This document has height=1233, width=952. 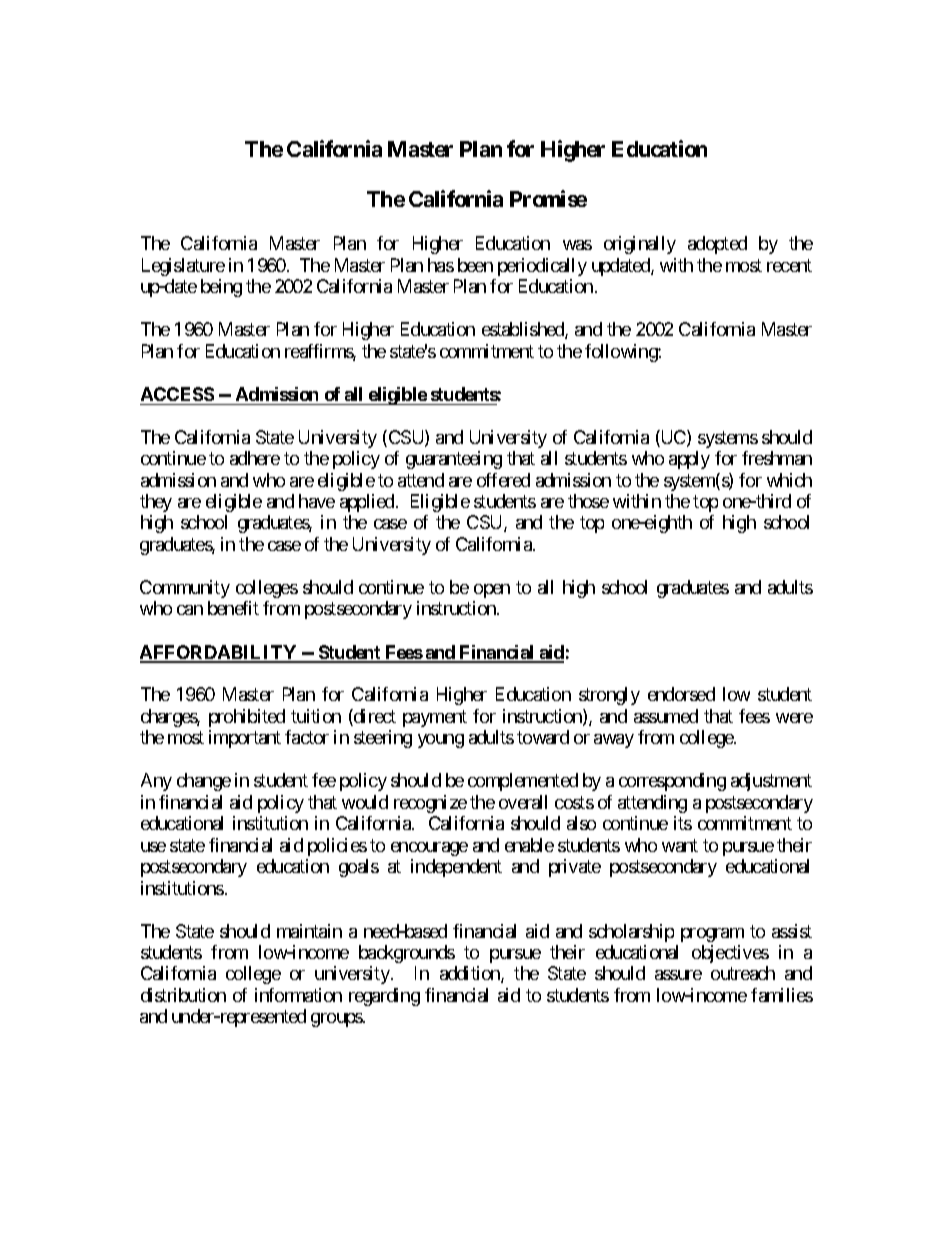 I want to click on change, so click(x=204, y=782).
